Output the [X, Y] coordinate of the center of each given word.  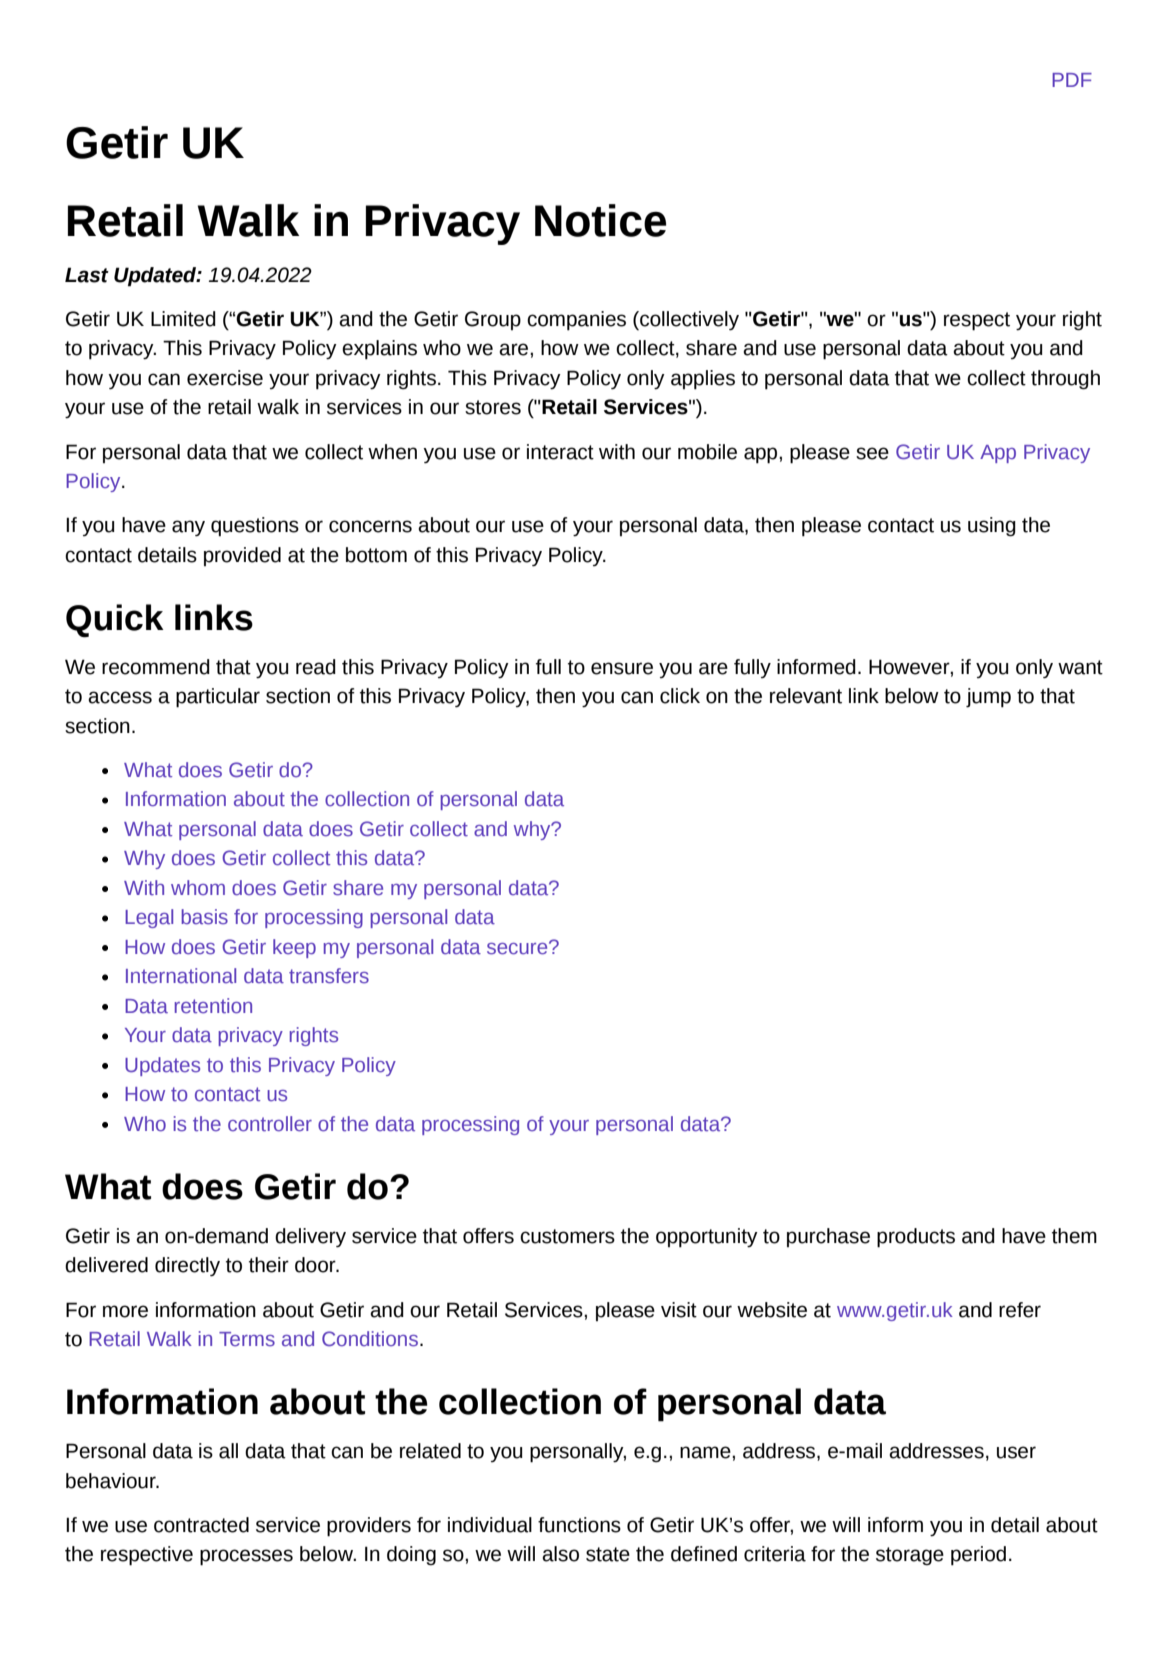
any [188, 528]
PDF [1072, 80]
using [992, 527]
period [978, 1556]
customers [567, 1236]
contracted [201, 1525]
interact [560, 452]
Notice [600, 220]
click [680, 696]
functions [579, 1525]
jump [988, 698]
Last [87, 275]
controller [270, 1123]
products [916, 1238]
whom [198, 887]
